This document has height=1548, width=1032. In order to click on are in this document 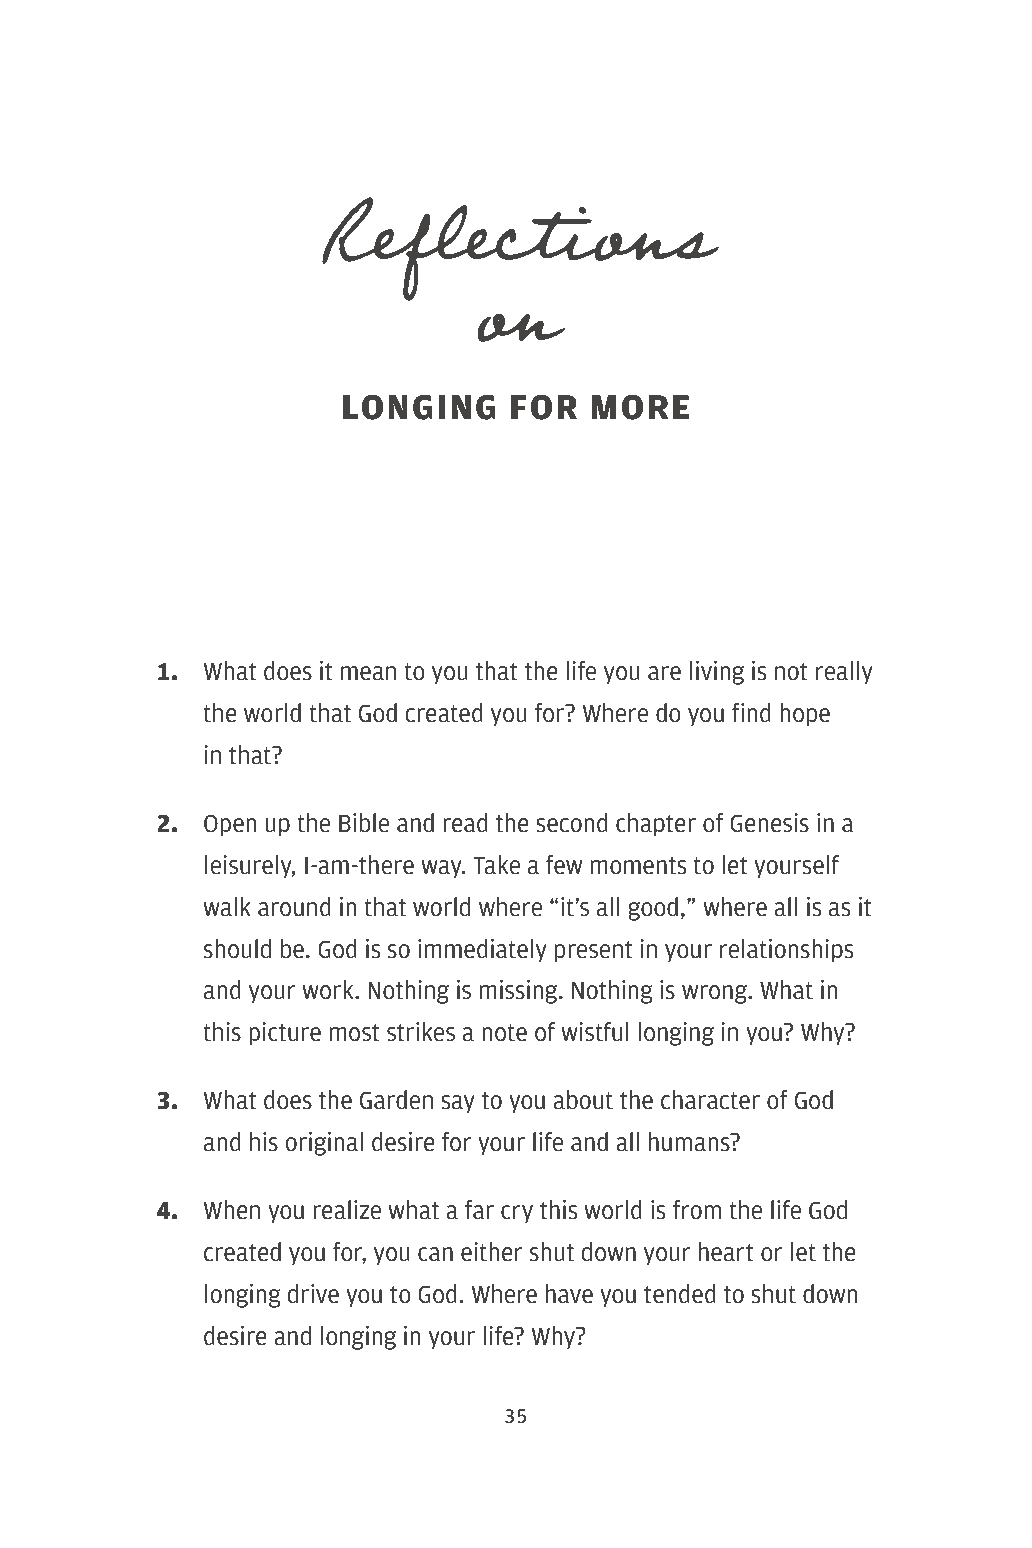, I will do `click(664, 673)`.
